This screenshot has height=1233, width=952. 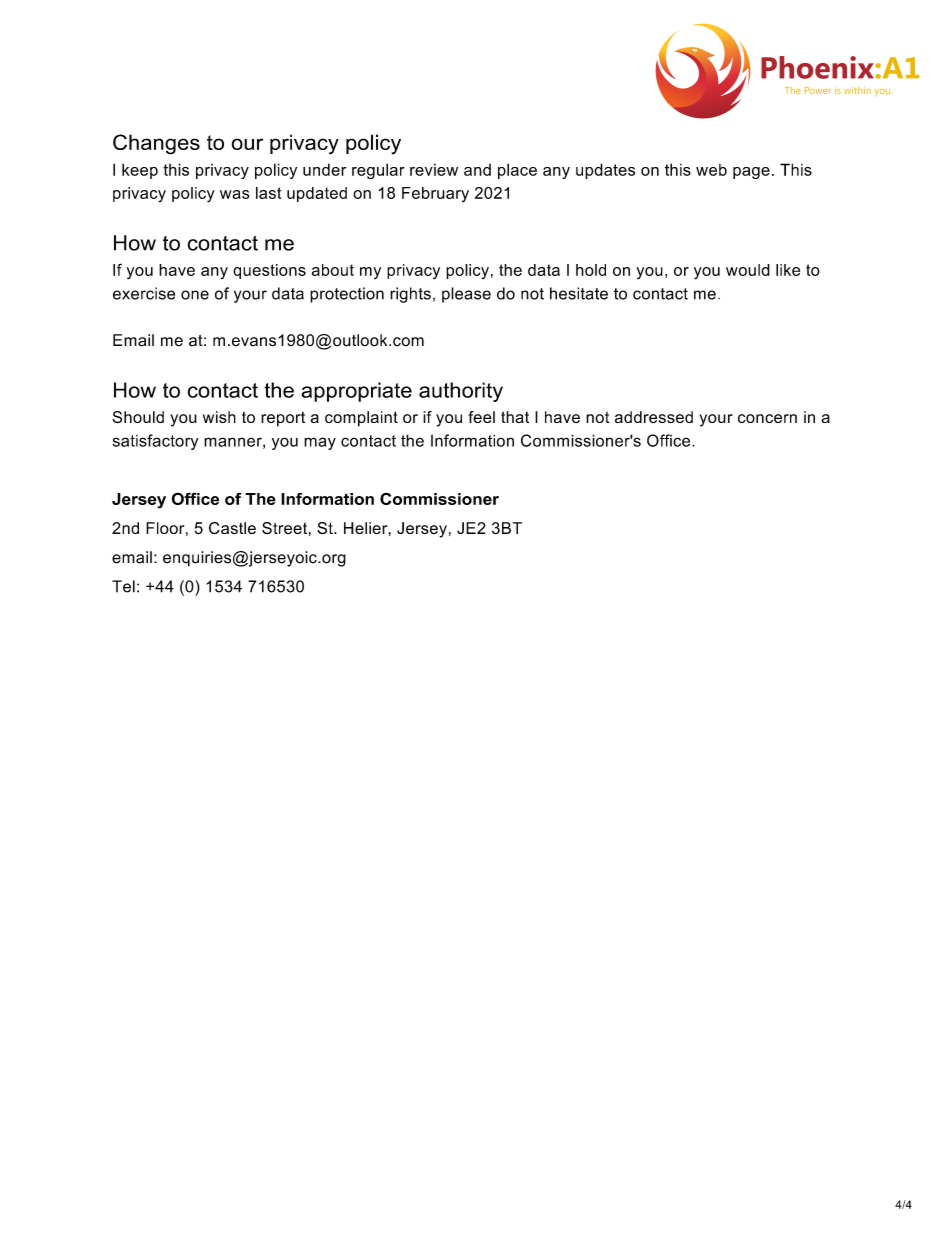 I want to click on may, so click(x=320, y=443).
